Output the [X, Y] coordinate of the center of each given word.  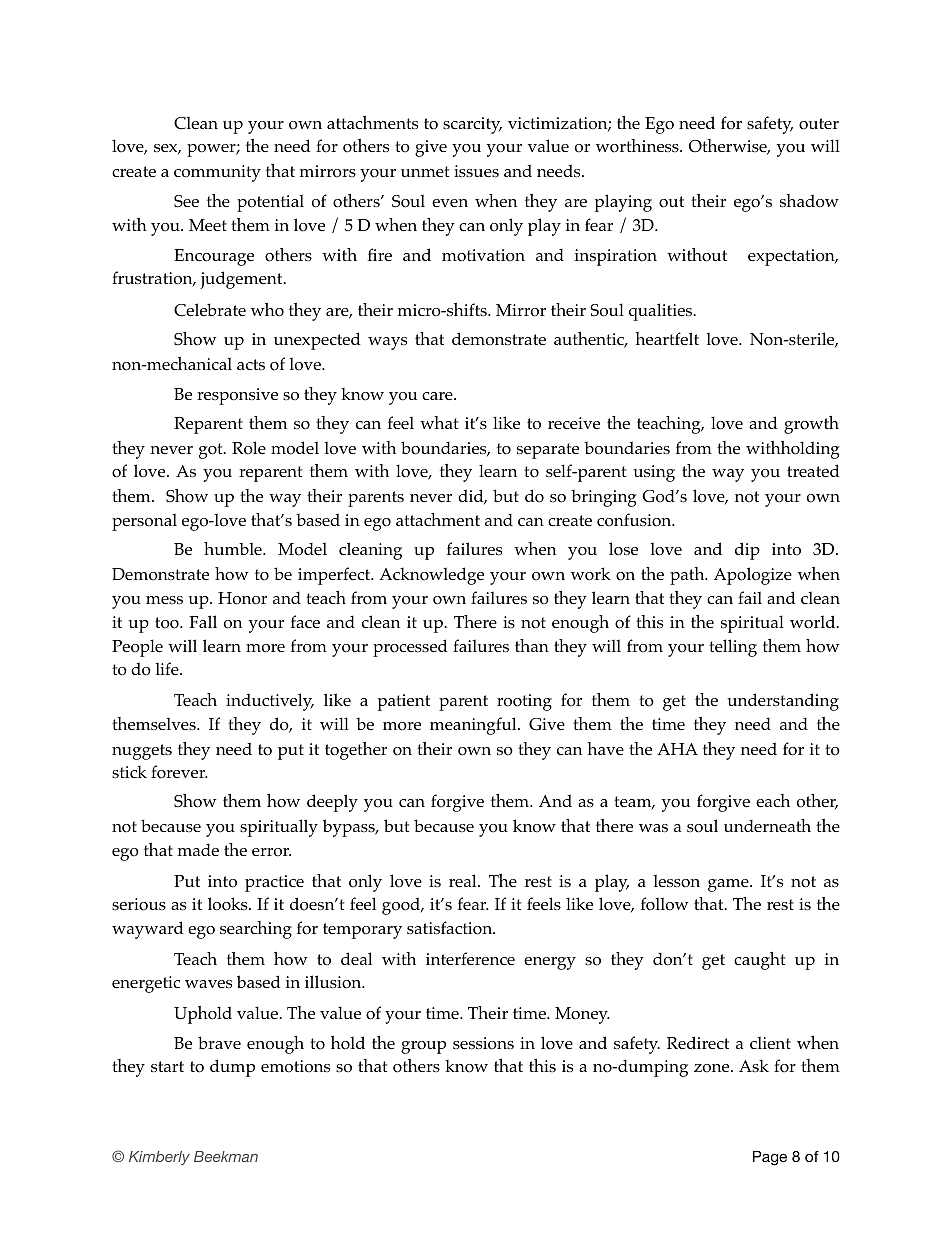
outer [819, 124]
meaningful [474, 726]
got [212, 451]
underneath [767, 825]
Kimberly [159, 1158]
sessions [483, 1043]
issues [476, 171]
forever [179, 772]
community [217, 173]
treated [813, 470]
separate [548, 451]
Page [770, 1158]
